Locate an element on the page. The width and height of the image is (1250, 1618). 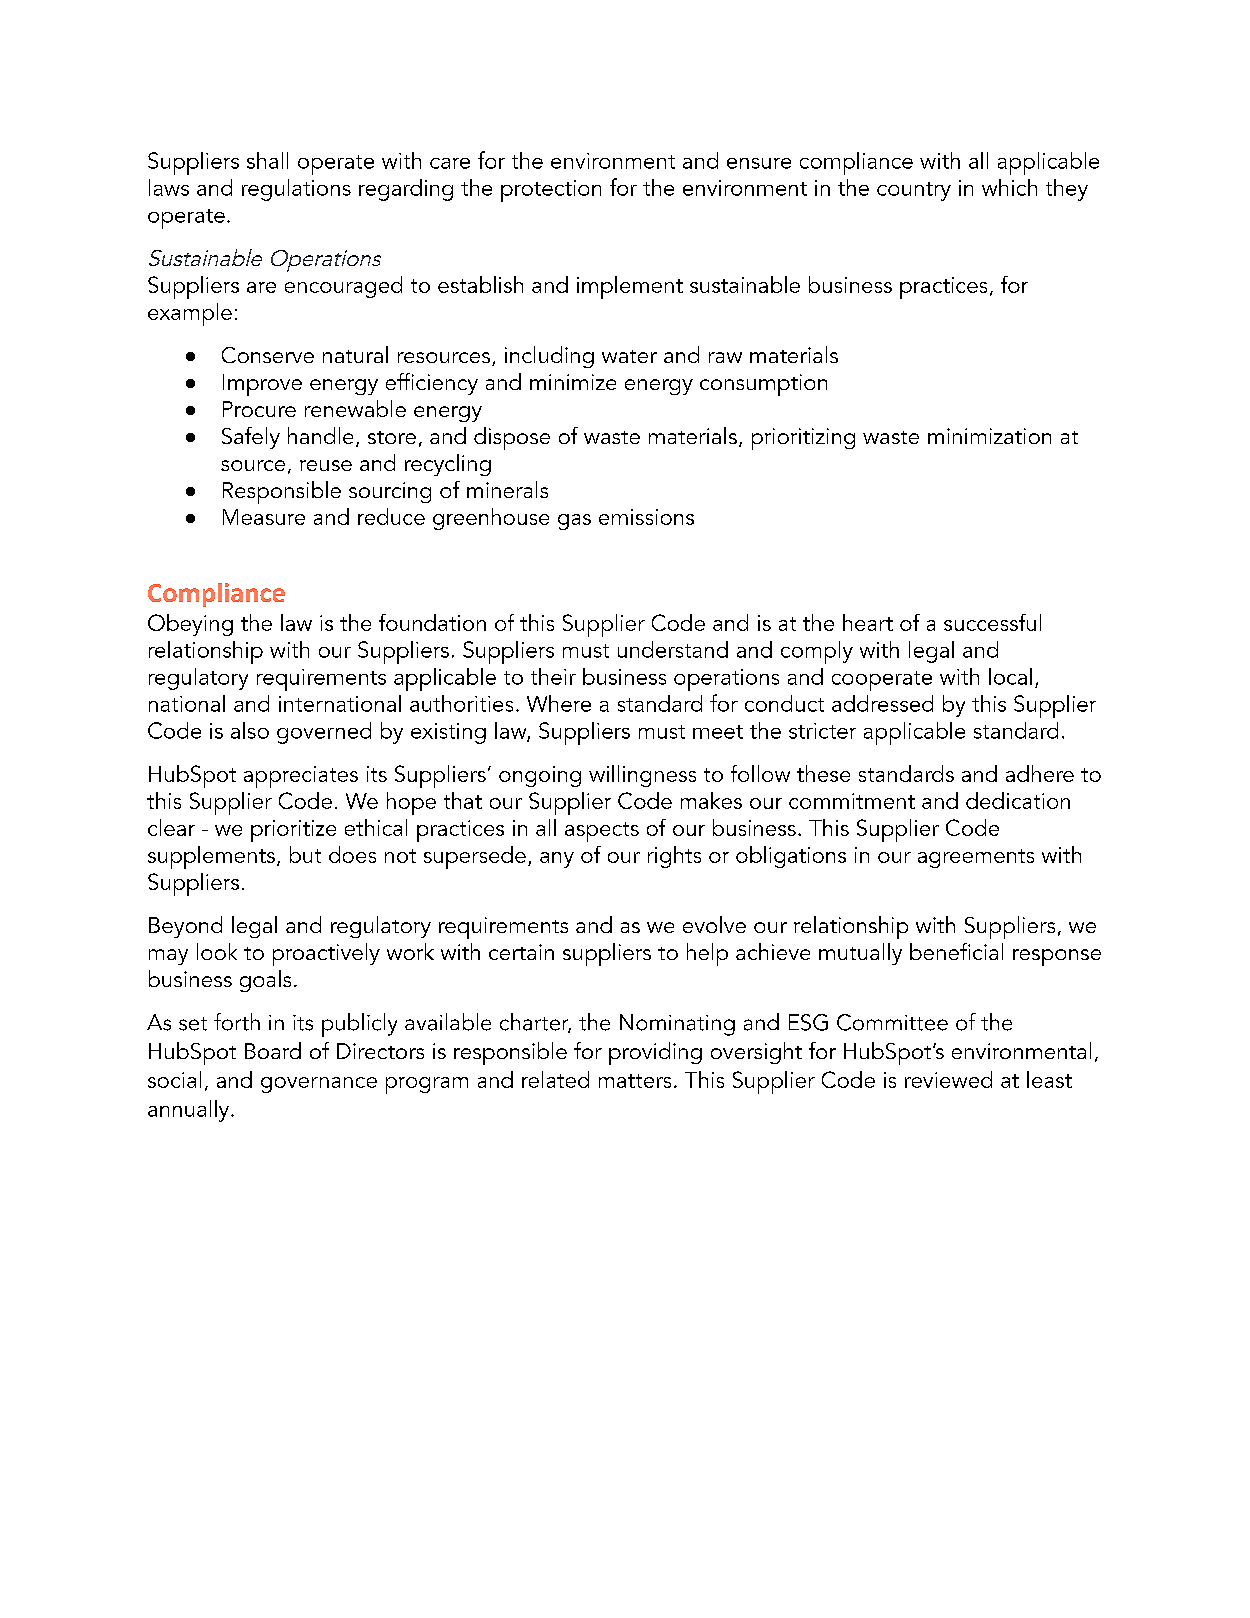
country is located at coordinates (914, 191).
